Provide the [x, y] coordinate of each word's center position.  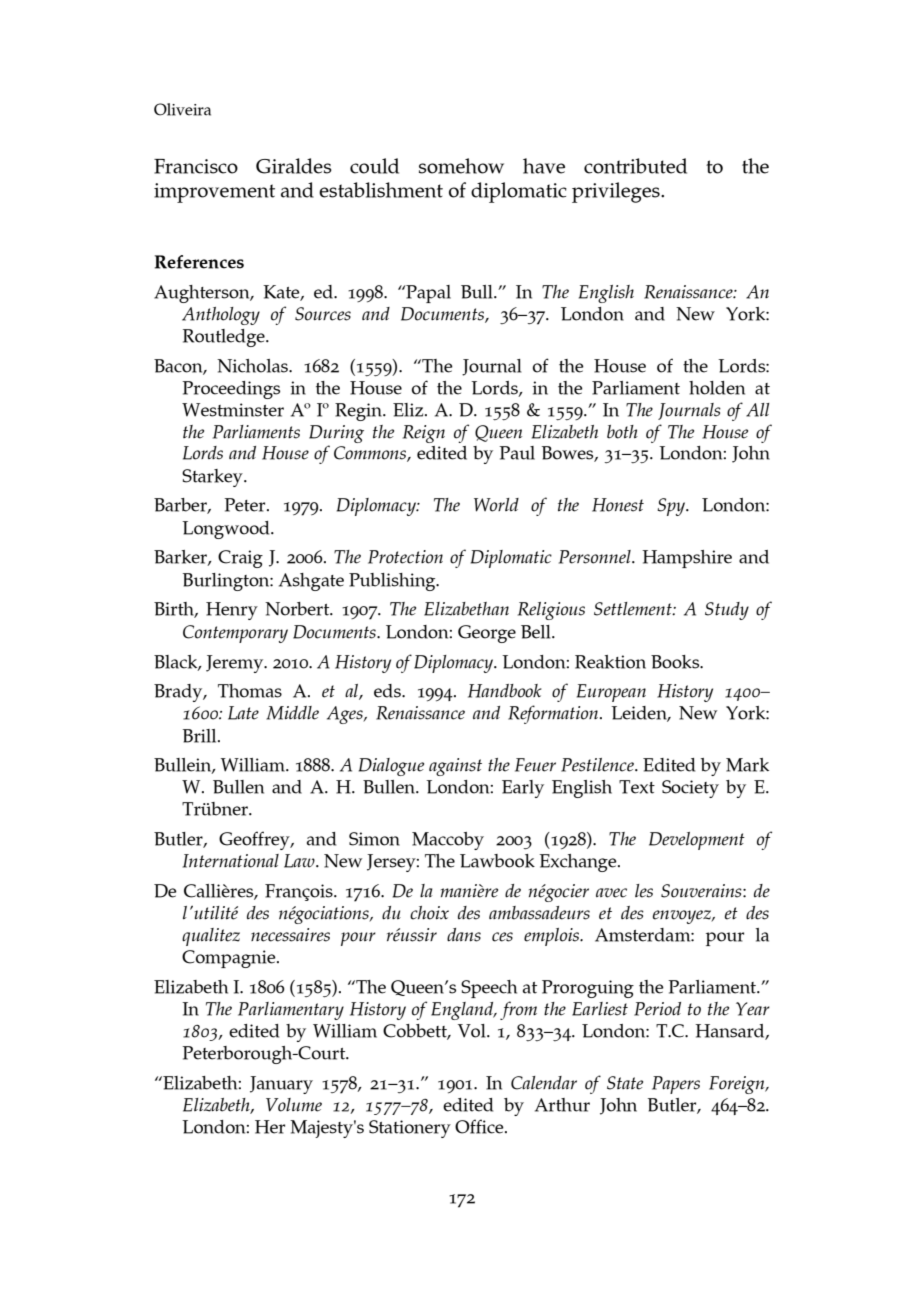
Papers [676, 1085]
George [487, 634]
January [281, 1085]
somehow [461, 166]
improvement [214, 193]
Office [480, 1126]
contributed [635, 166]
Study [727, 611]
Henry [232, 611]
